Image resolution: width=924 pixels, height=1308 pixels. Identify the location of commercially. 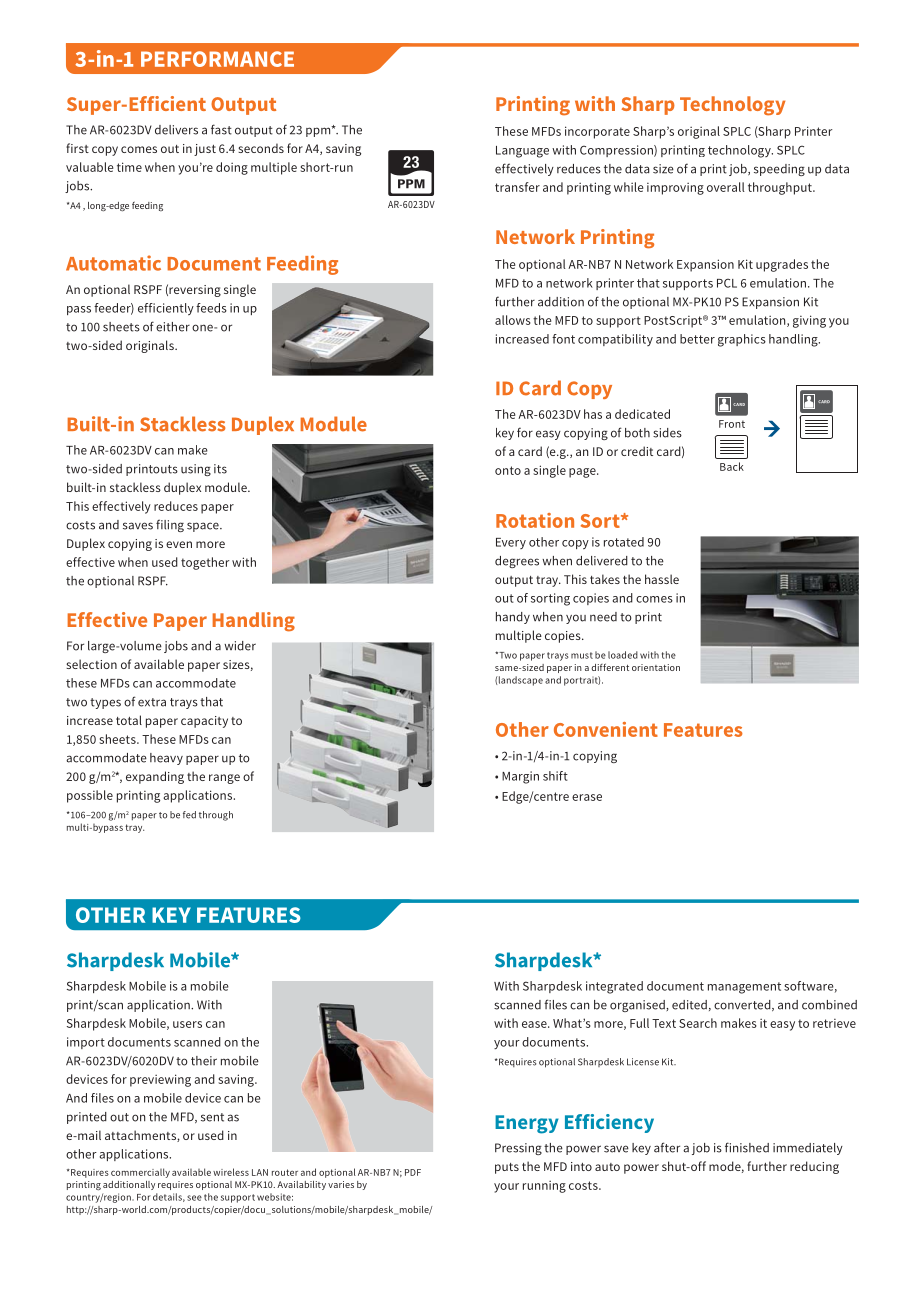
(140, 1173).
